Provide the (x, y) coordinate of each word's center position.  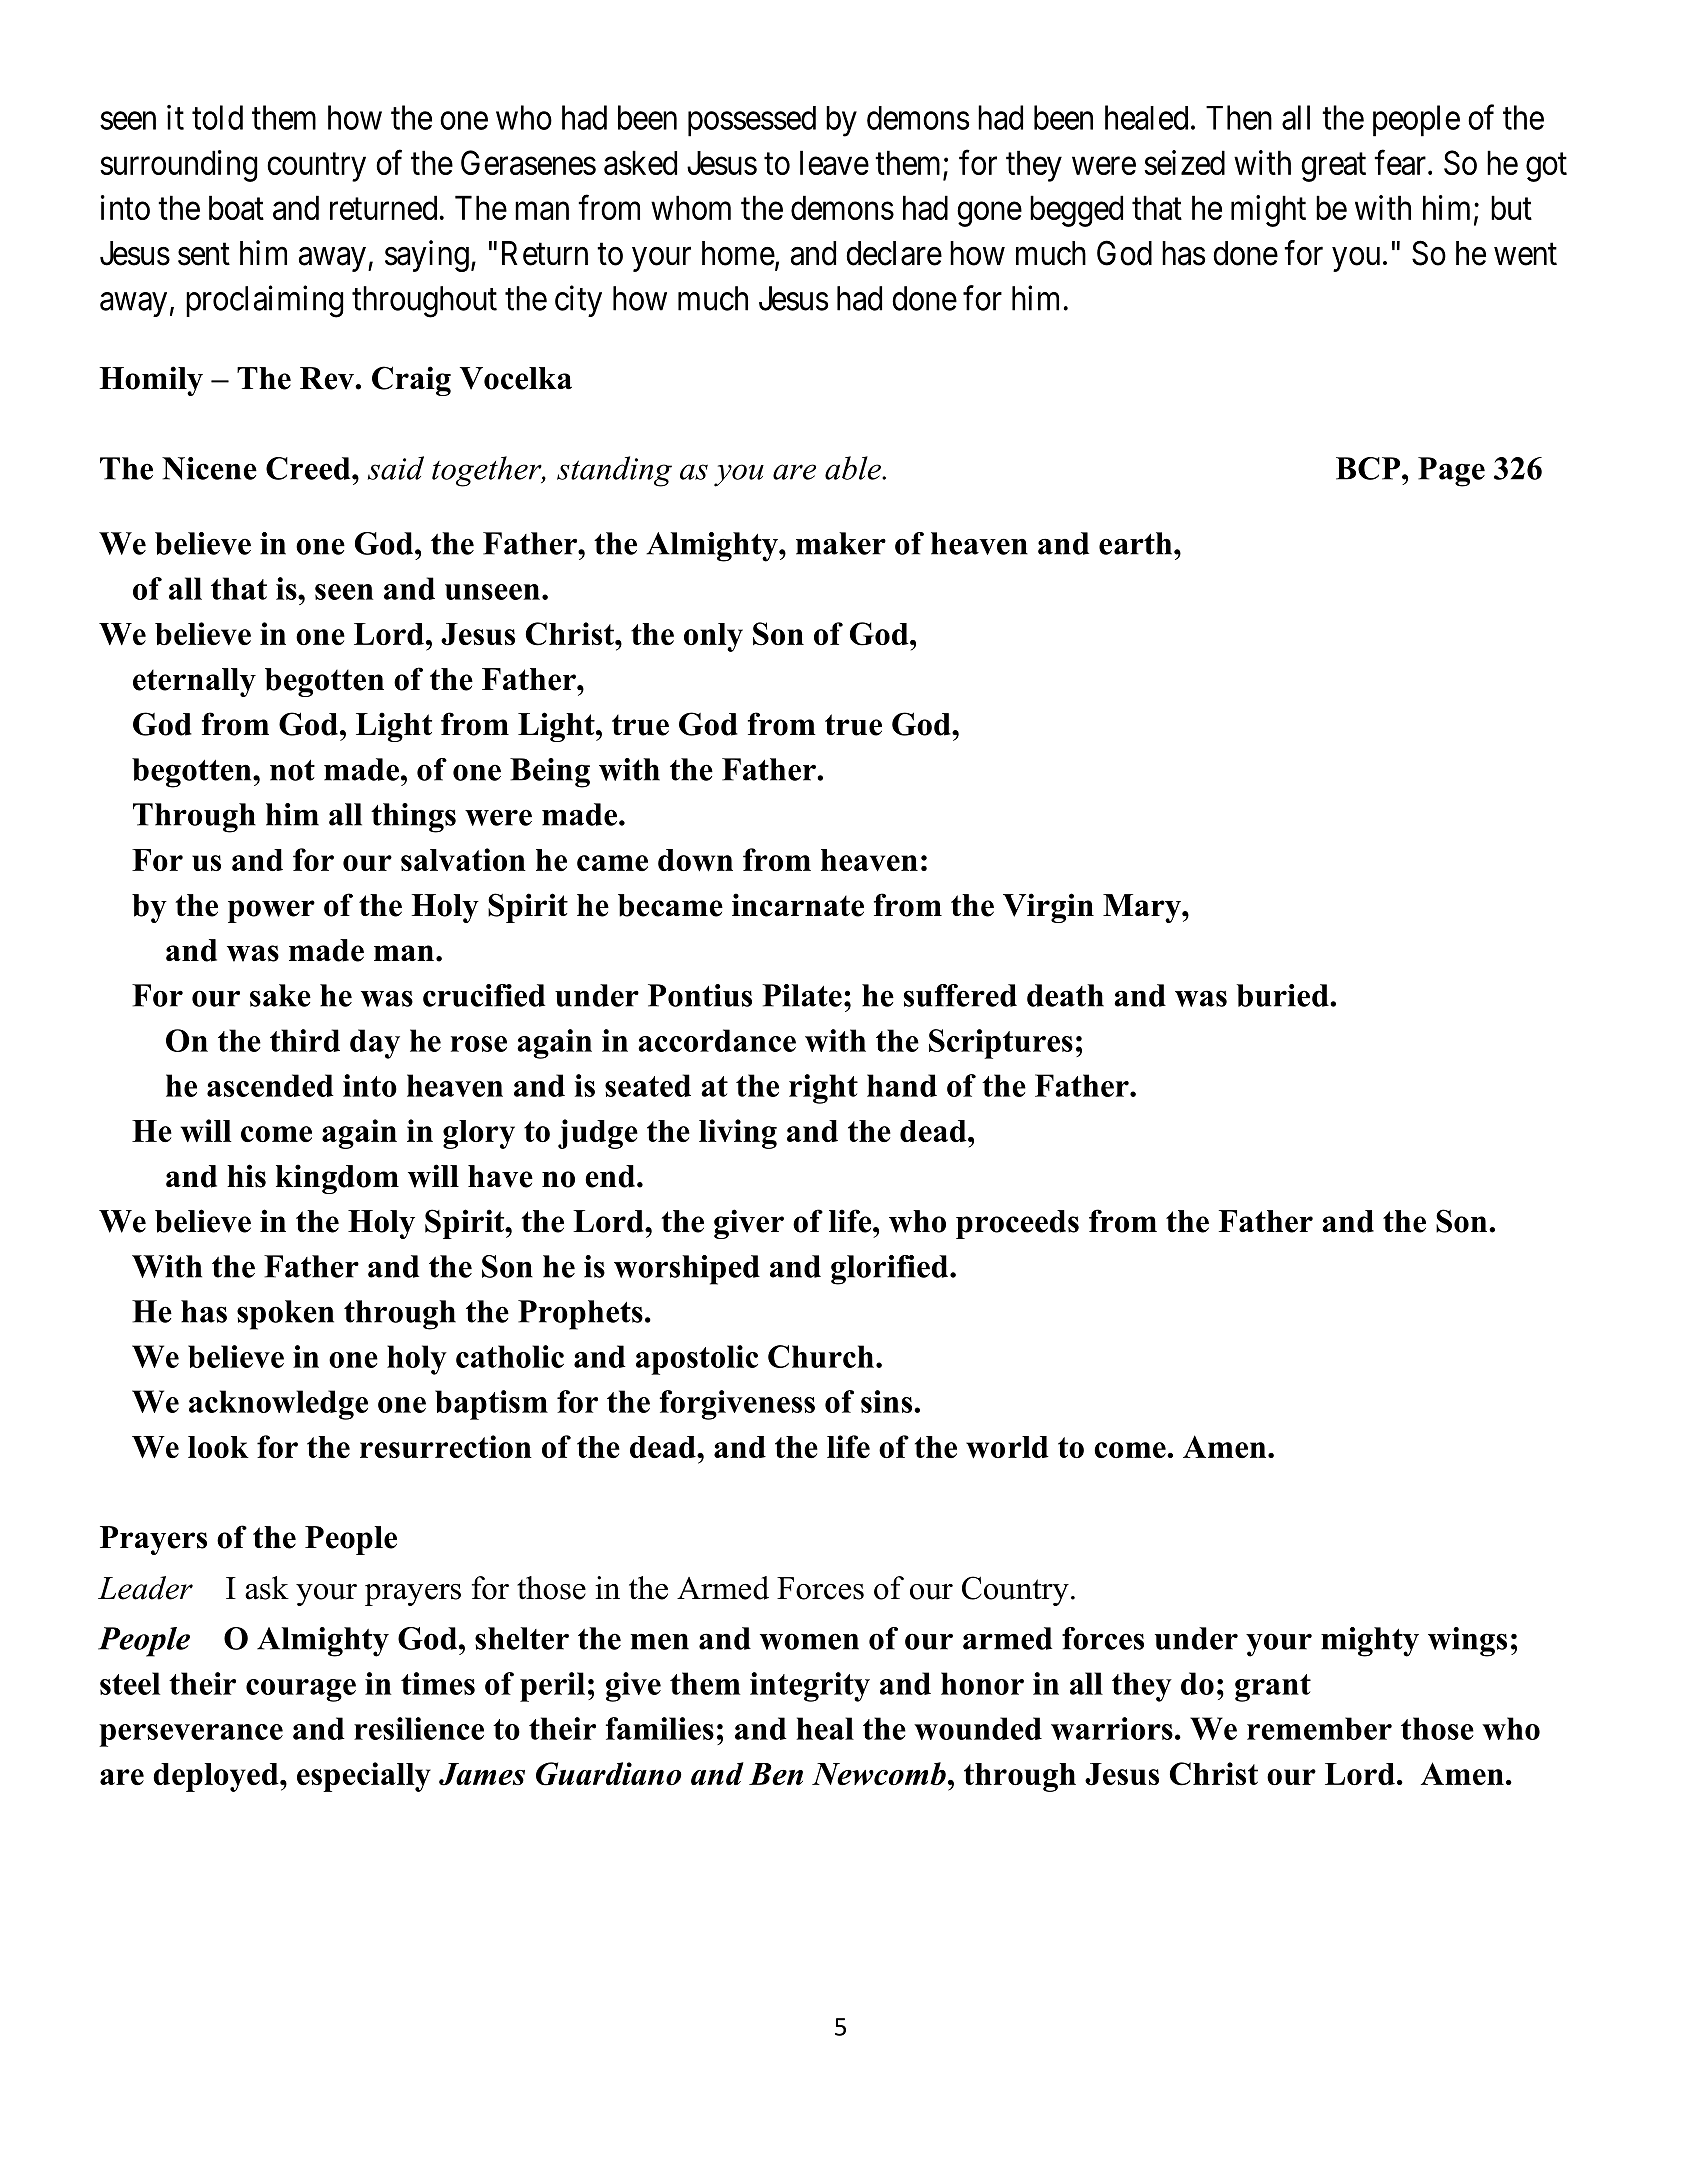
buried (1284, 995)
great (1333, 167)
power (271, 911)
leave (834, 162)
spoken (285, 1315)
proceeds (1017, 1224)
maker (841, 543)
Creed (309, 468)
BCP (1369, 468)
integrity (810, 1687)
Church (821, 1356)
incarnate (798, 905)
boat (236, 207)
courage (301, 1690)
